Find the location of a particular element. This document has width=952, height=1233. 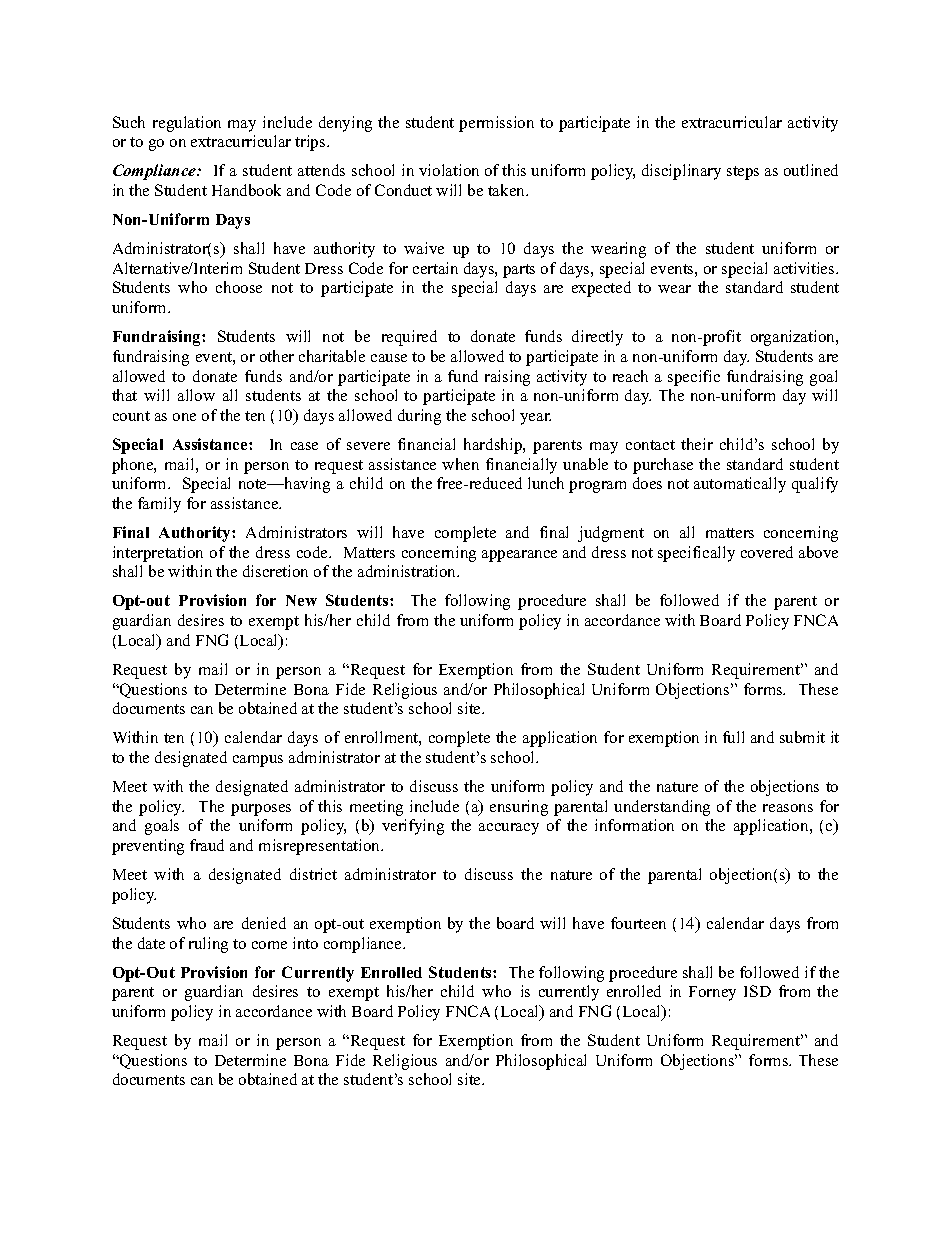

steps is located at coordinates (743, 173).
